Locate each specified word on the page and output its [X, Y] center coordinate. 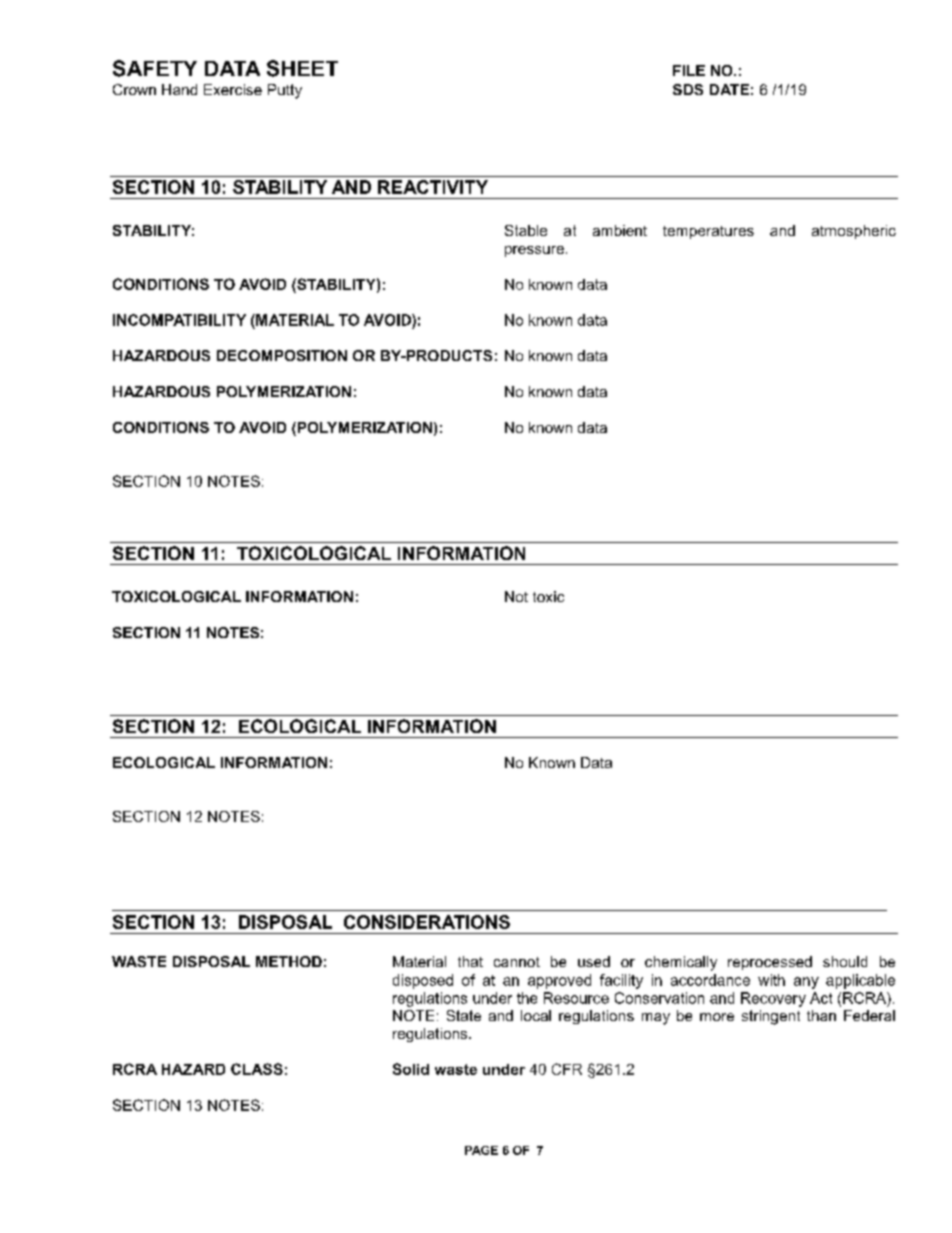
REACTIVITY [433, 187]
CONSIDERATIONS [427, 922]
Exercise [233, 89]
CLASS [257, 1069]
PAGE [481, 1150]
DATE [729, 89]
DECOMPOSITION [282, 355]
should [845, 961]
